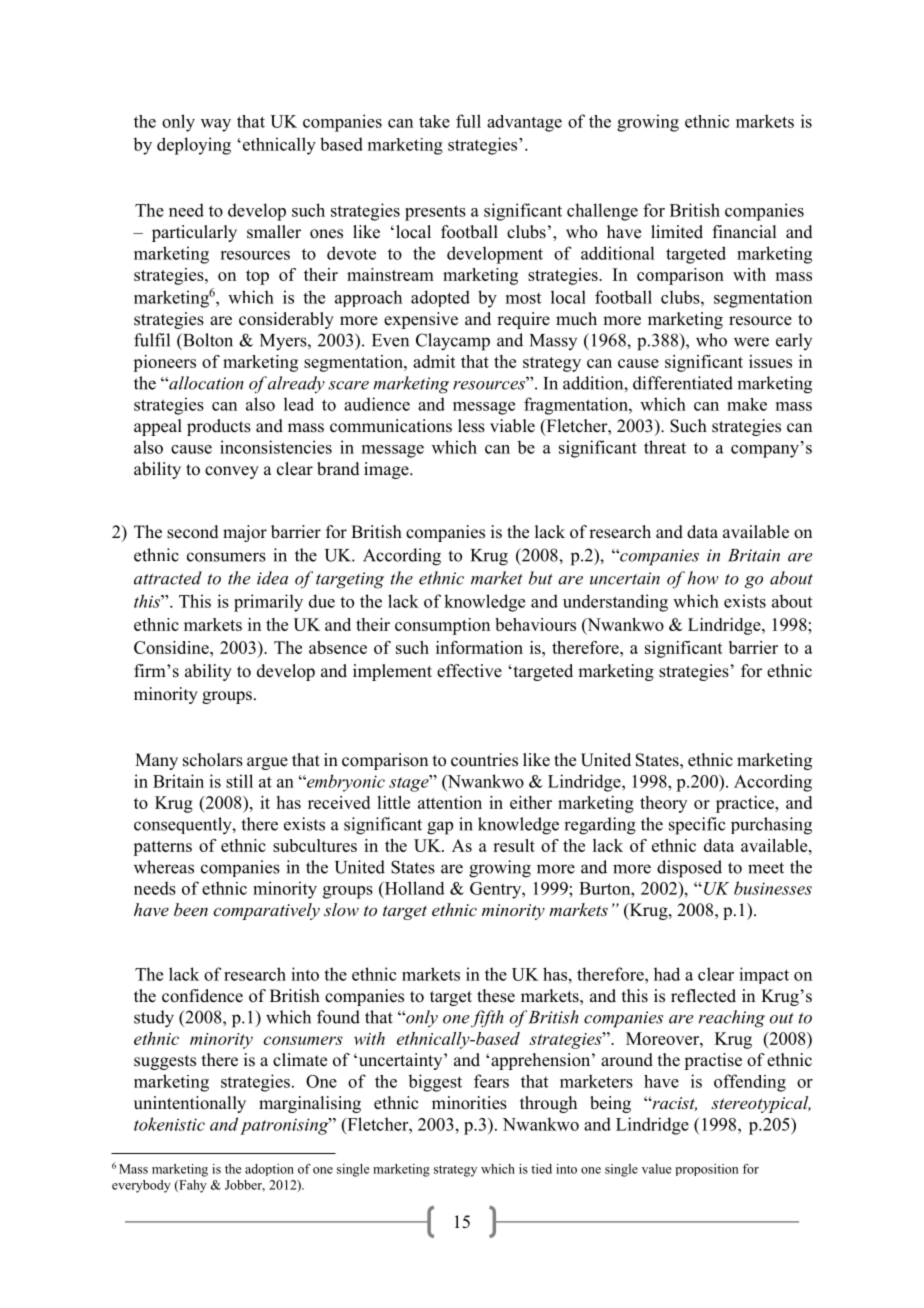 Image resolution: width=924 pixels, height=1308 pixels. What do you see at coordinates (245, 1186) in the screenshot?
I see `Jobber` at bounding box center [245, 1186].
